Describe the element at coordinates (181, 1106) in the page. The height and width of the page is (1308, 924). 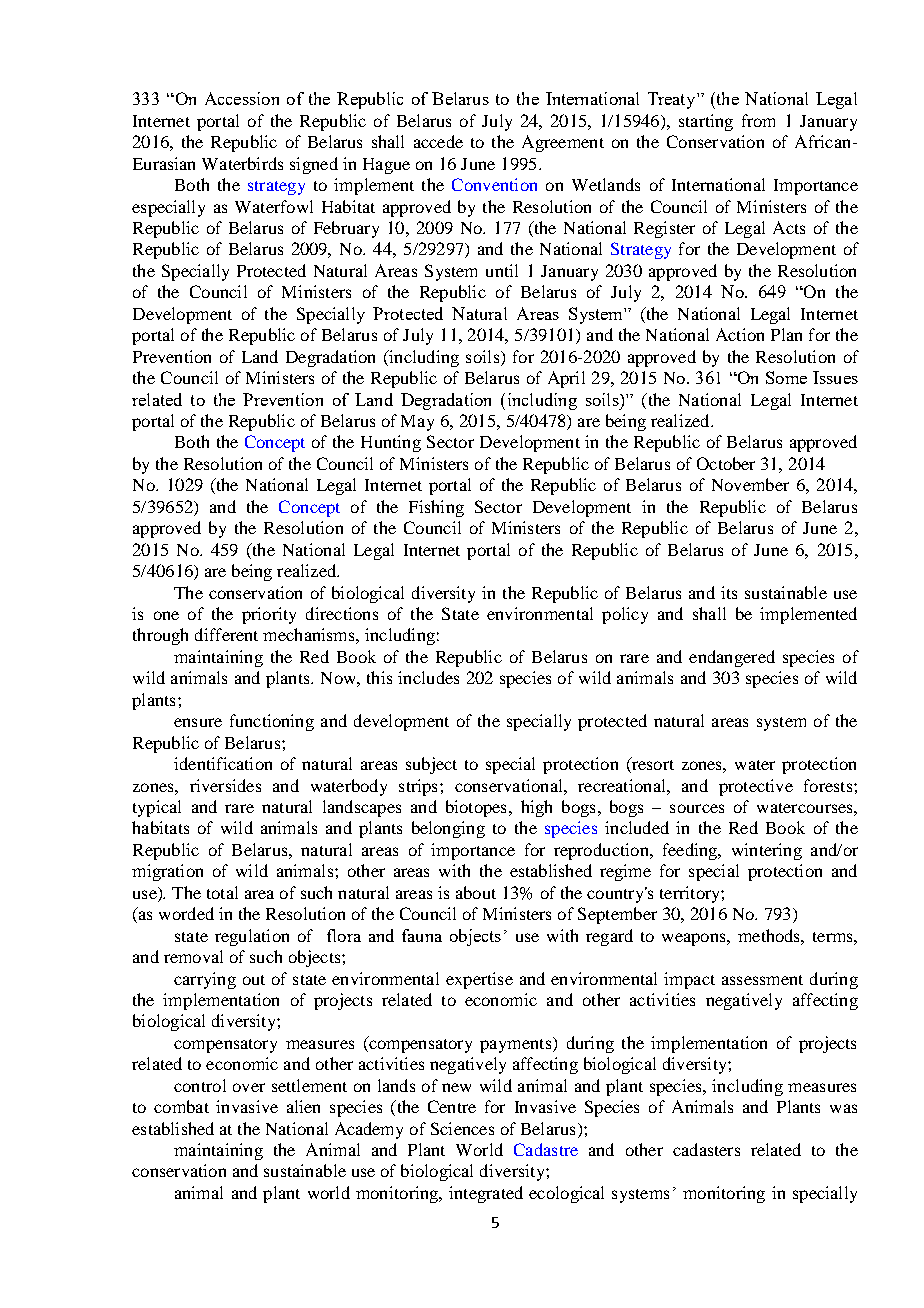
I see `combat` at that location.
